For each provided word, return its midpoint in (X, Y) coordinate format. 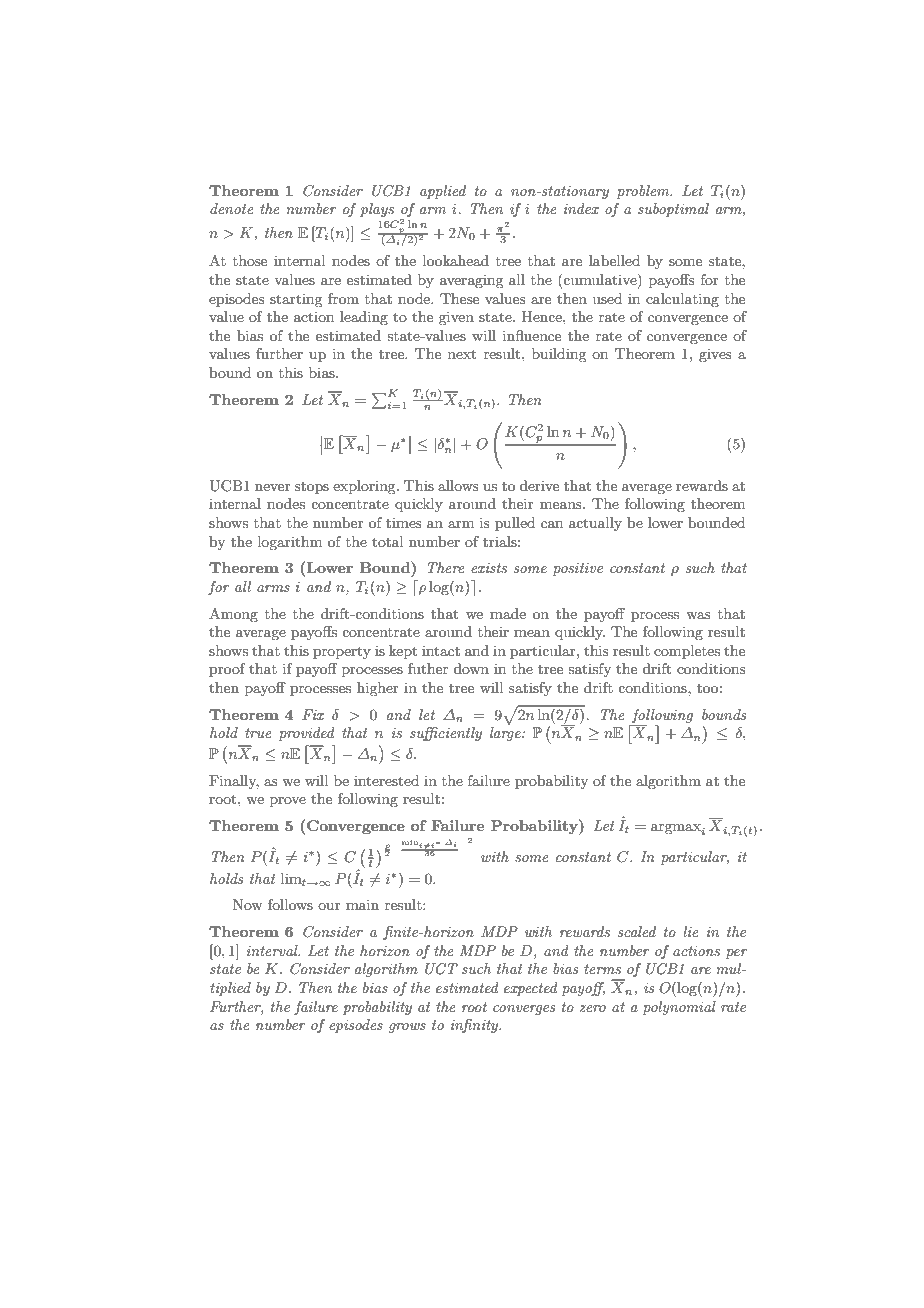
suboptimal (673, 210)
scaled (636, 931)
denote (232, 208)
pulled (515, 524)
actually (595, 524)
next (462, 354)
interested (386, 780)
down (471, 668)
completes (687, 652)
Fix (313, 714)
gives (715, 355)
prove (288, 802)
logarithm (290, 543)
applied (443, 192)
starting (296, 300)
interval (273, 950)
